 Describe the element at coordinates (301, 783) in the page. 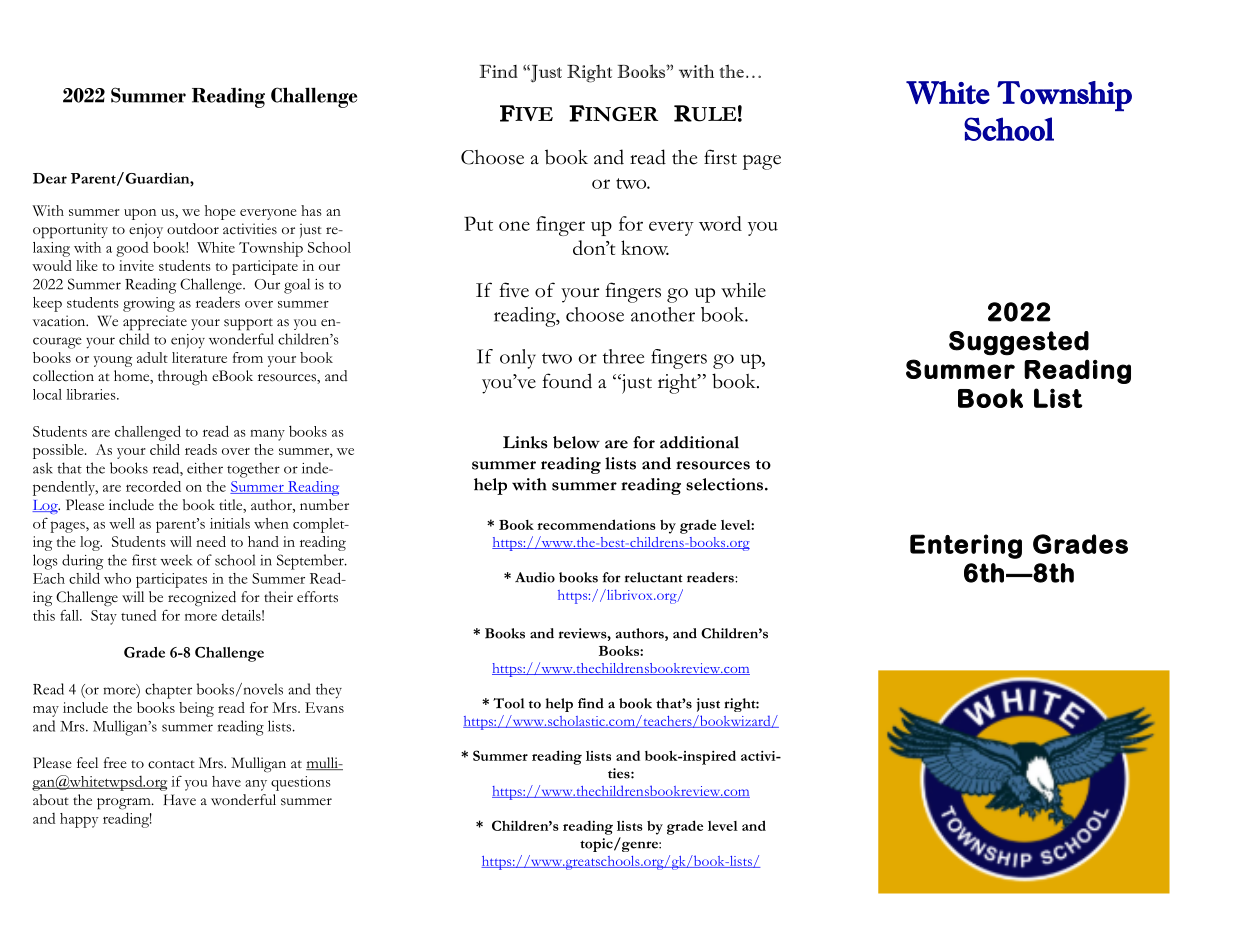

I see `questions` at that location.
